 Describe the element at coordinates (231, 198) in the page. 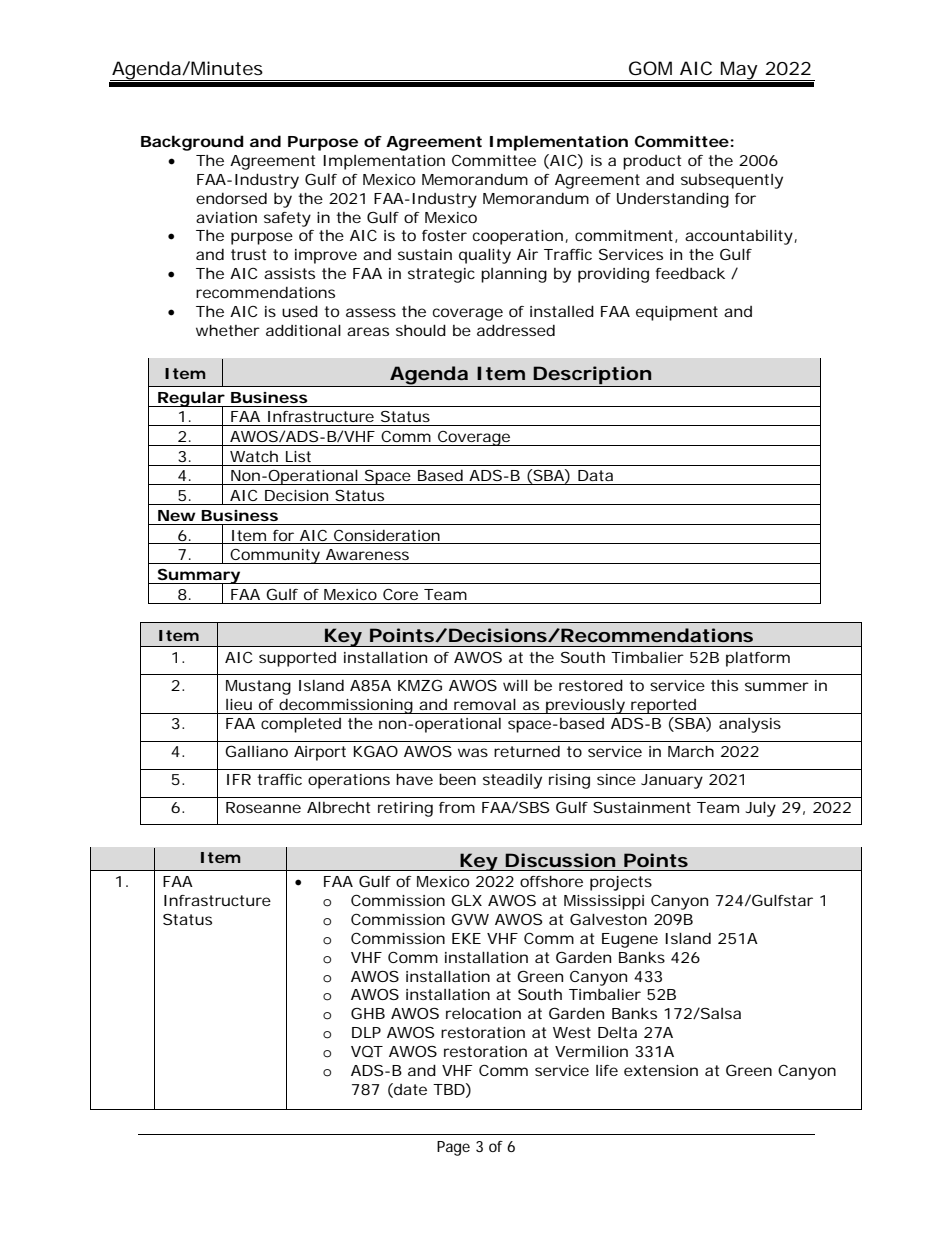

I see `endorsed` at that location.
